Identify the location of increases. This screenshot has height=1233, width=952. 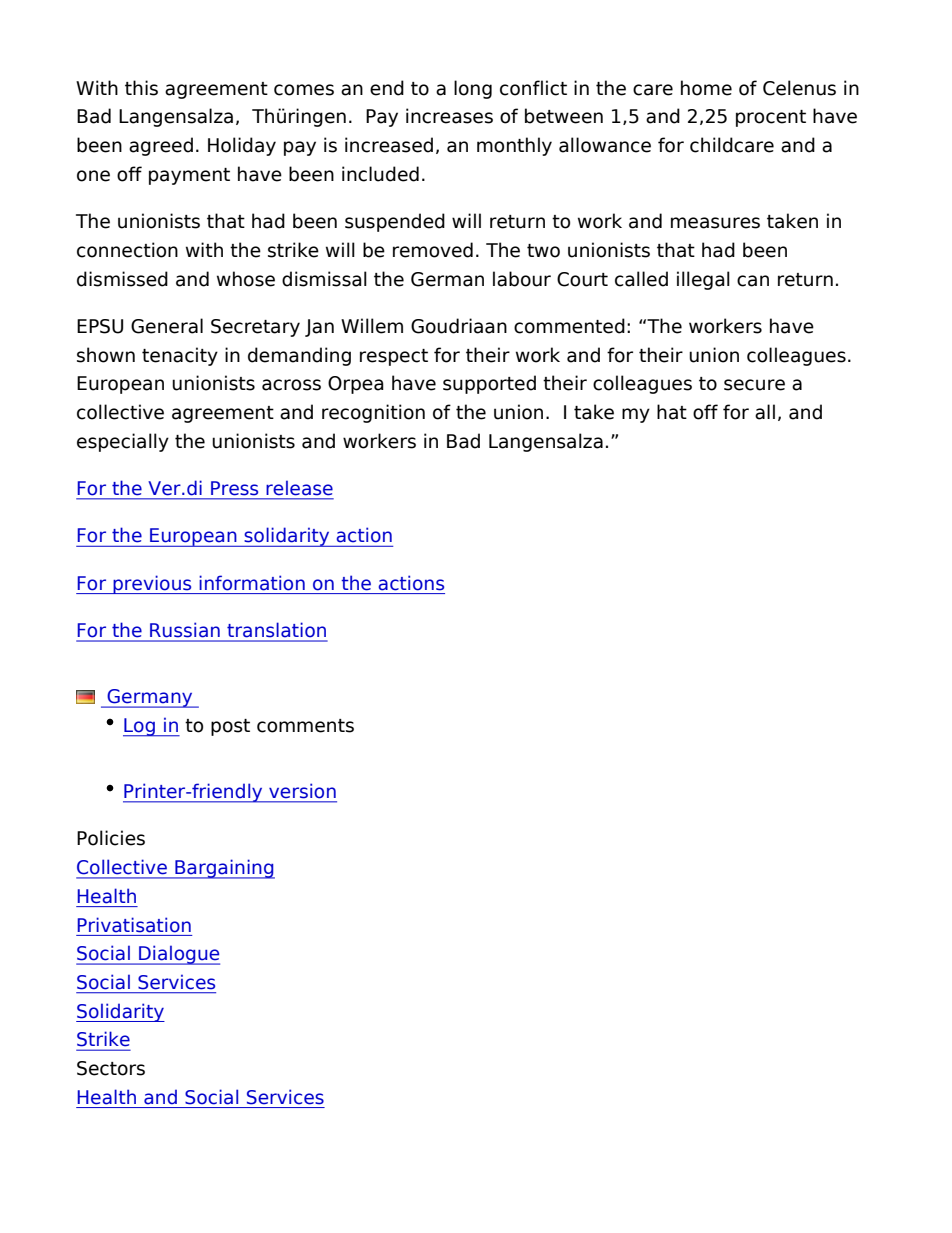
(449, 116).
